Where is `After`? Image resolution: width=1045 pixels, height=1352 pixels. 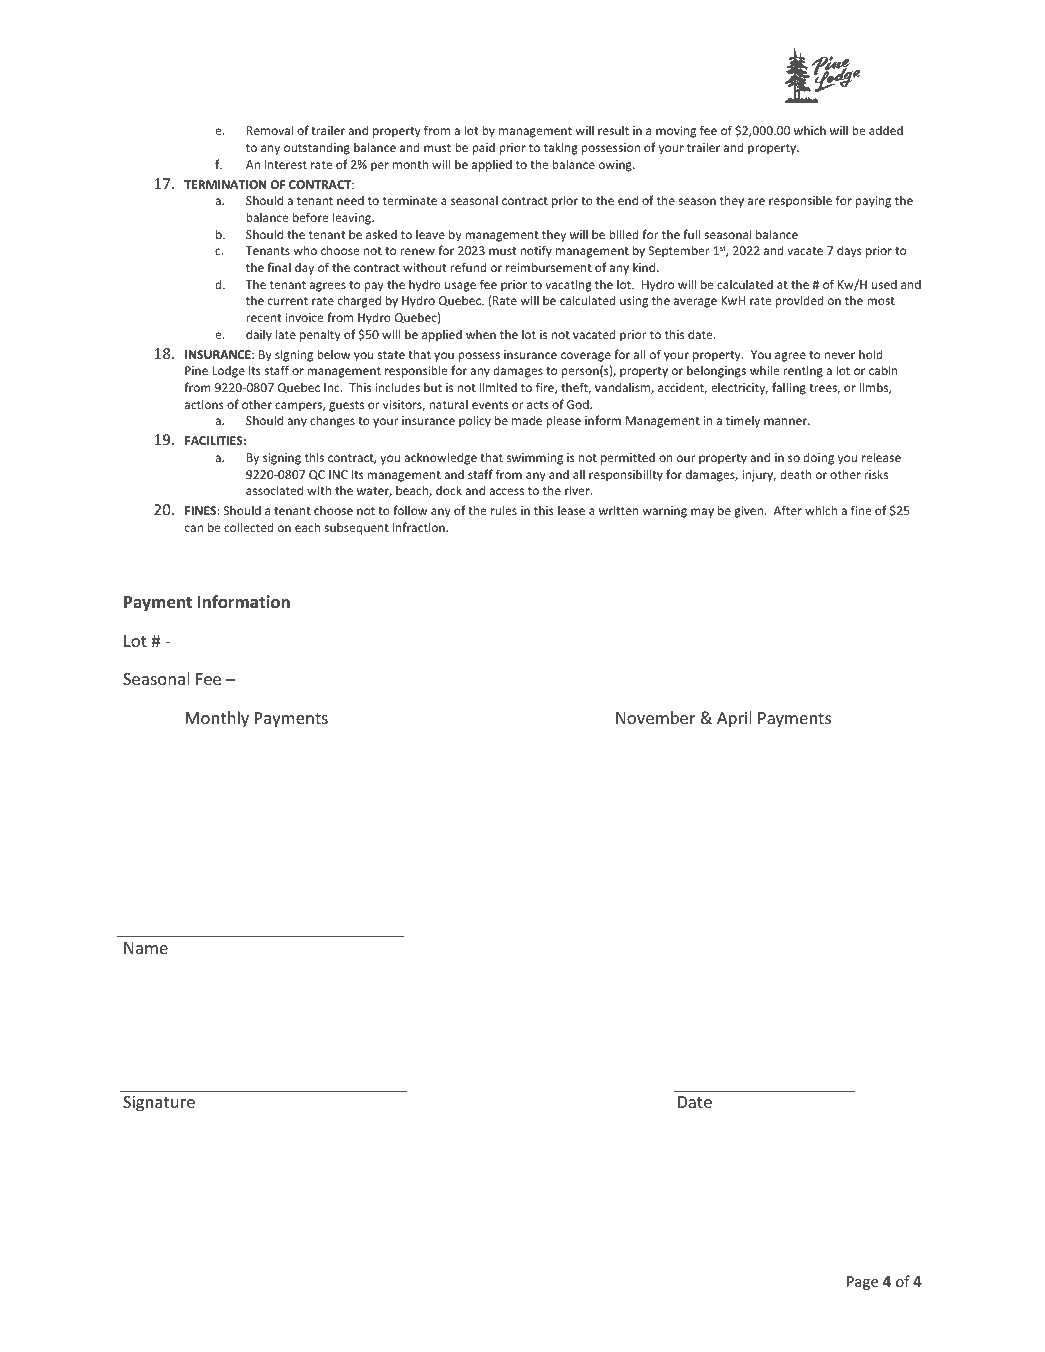
After is located at coordinates (788, 510).
